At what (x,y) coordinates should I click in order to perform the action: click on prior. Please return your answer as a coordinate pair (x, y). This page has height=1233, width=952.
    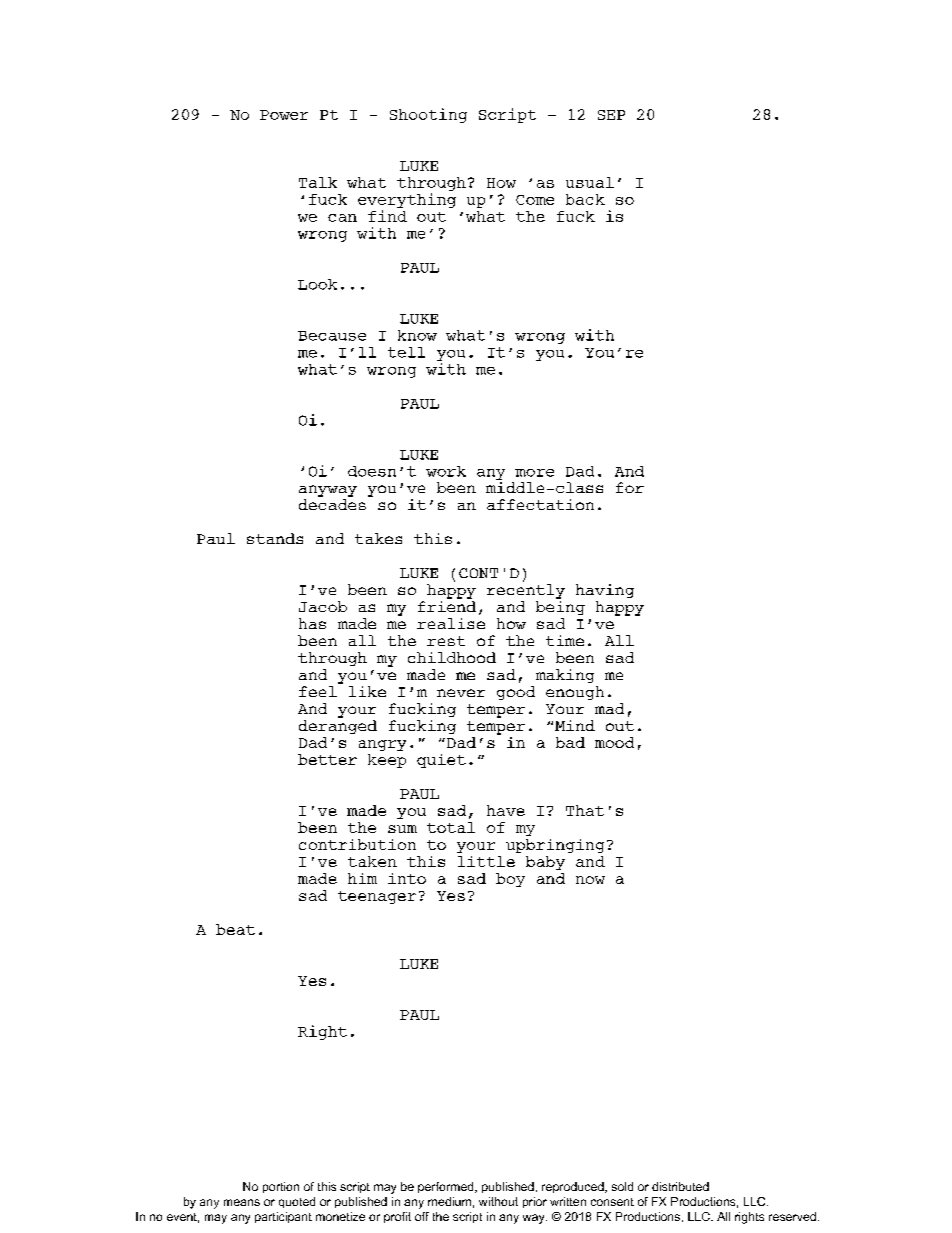
    Looking at the image, I should click on (535, 1202).
